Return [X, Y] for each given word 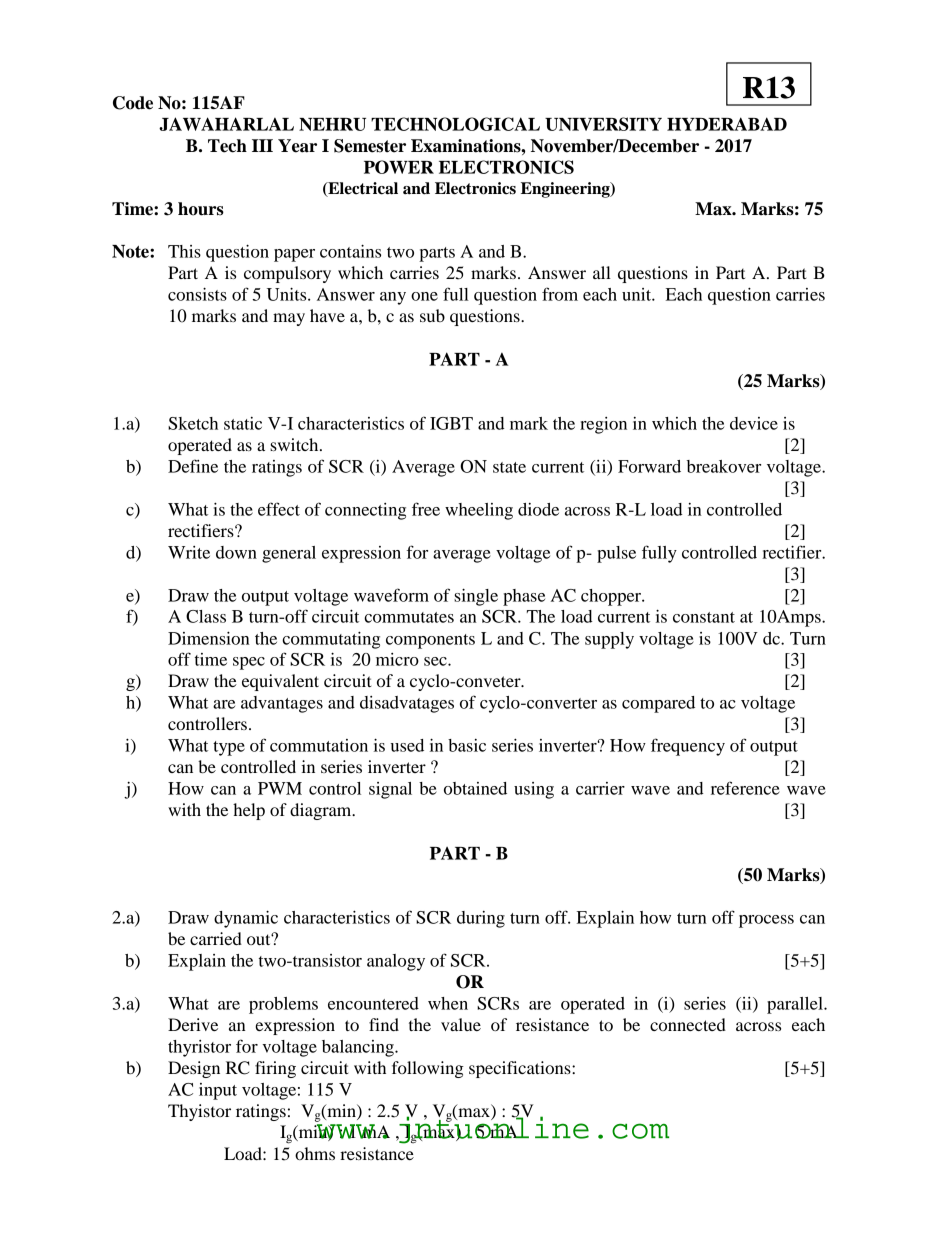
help [249, 811]
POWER [399, 167]
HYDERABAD [727, 124]
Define [193, 466]
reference [745, 788]
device [754, 423]
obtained [475, 788]
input [218, 1091]
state [509, 467]
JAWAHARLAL [226, 124]
